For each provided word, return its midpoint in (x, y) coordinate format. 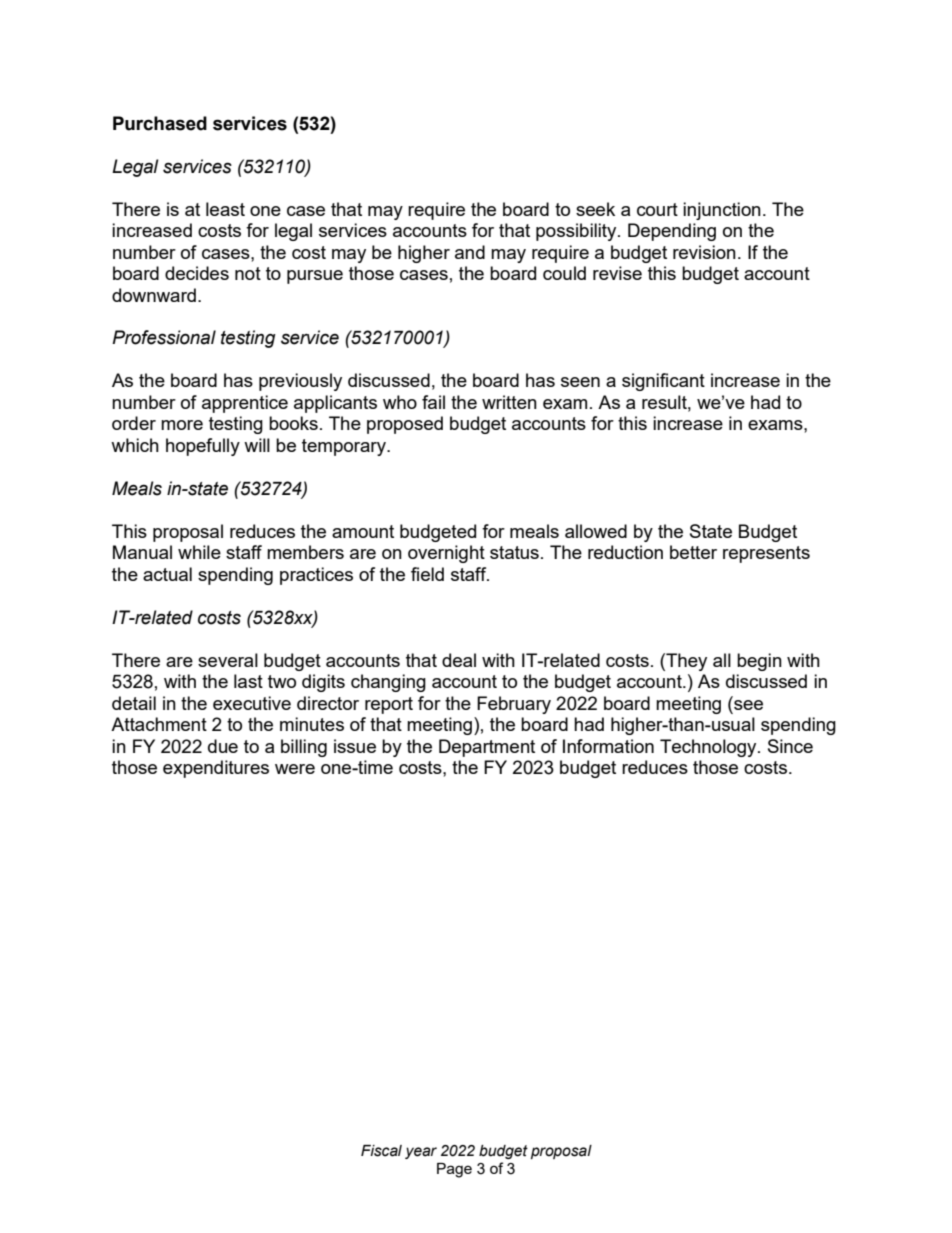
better (693, 552)
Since (790, 746)
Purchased (160, 123)
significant (663, 382)
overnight (446, 554)
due (223, 746)
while (199, 552)
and (470, 252)
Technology (709, 748)
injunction (722, 211)
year (421, 1153)
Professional (164, 337)
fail (433, 402)
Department (487, 748)
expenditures (216, 769)
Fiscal (381, 1151)
